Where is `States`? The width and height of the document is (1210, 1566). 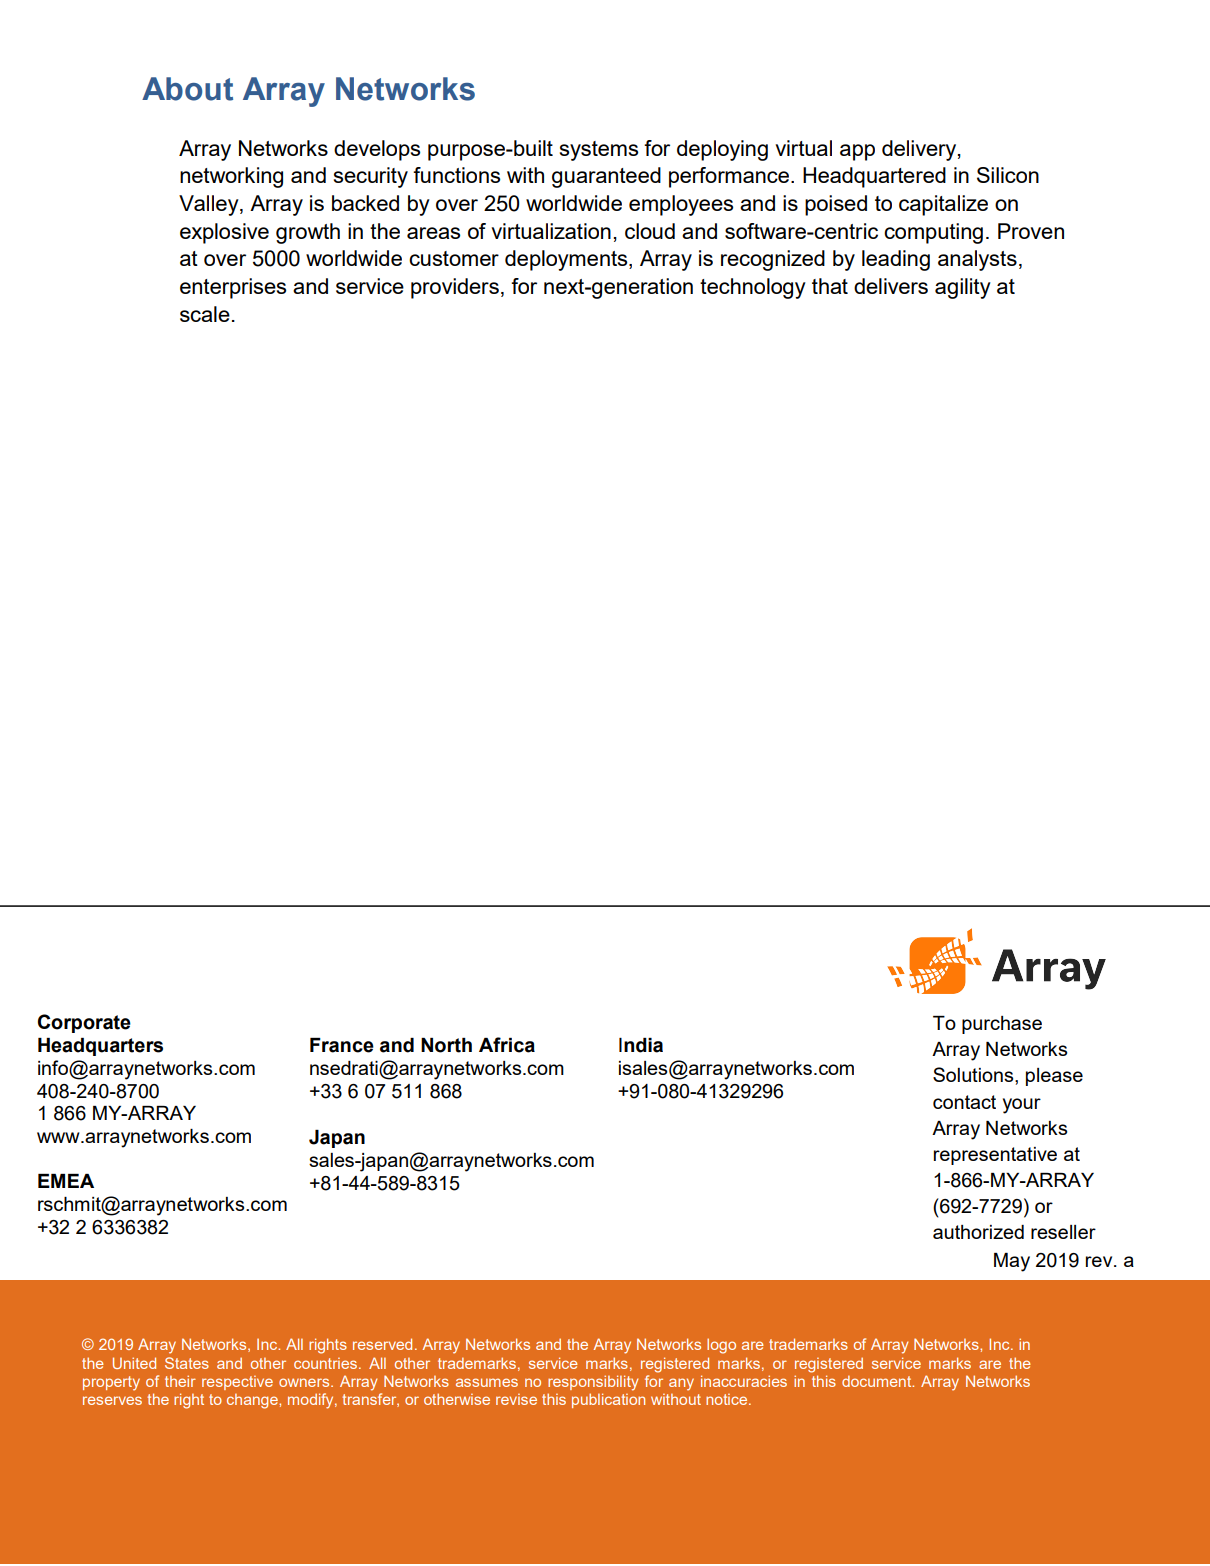 States is located at coordinates (187, 1363).
